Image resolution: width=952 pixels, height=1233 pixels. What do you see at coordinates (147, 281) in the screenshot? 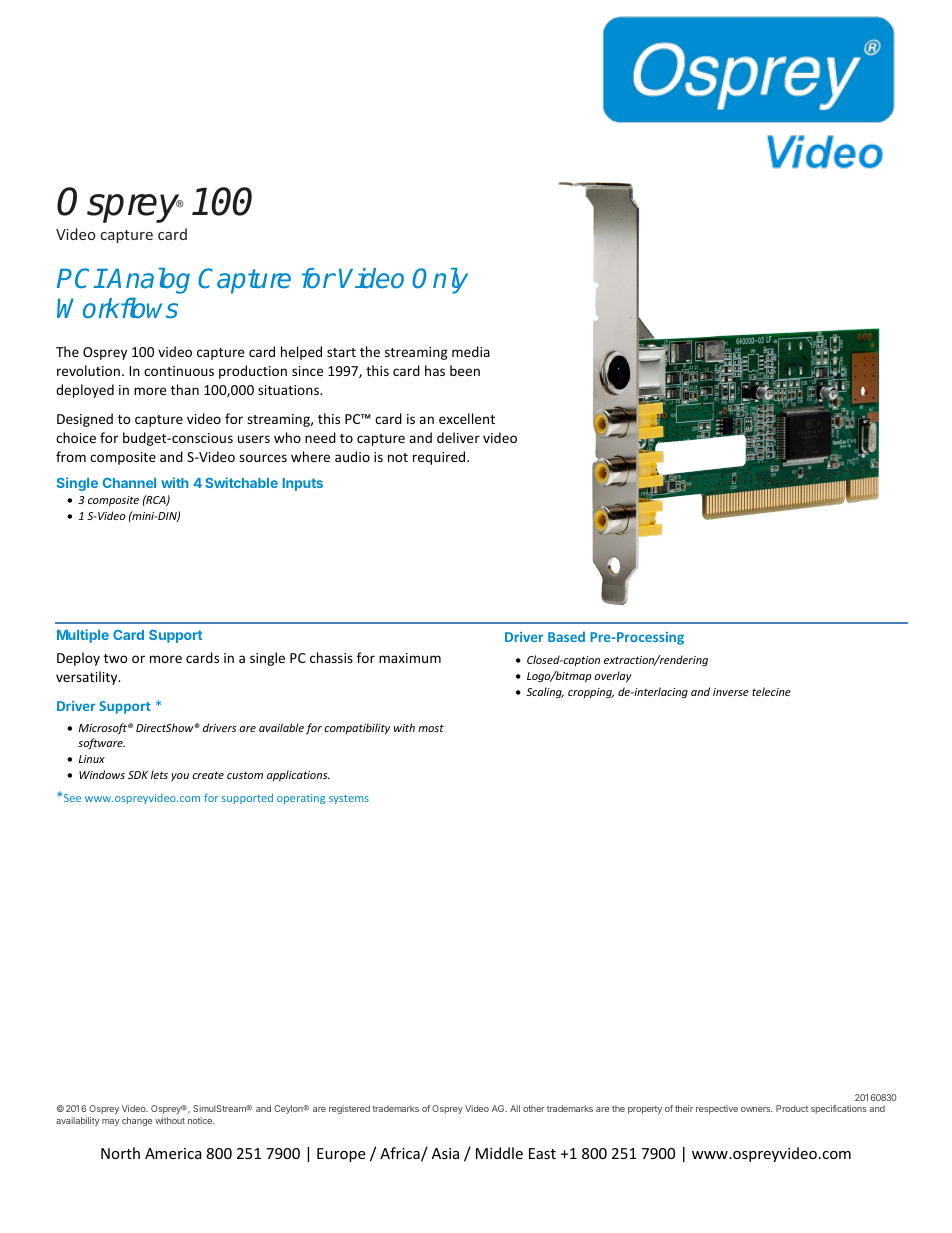
I see `Analog` at bounding box center [147, 281].
